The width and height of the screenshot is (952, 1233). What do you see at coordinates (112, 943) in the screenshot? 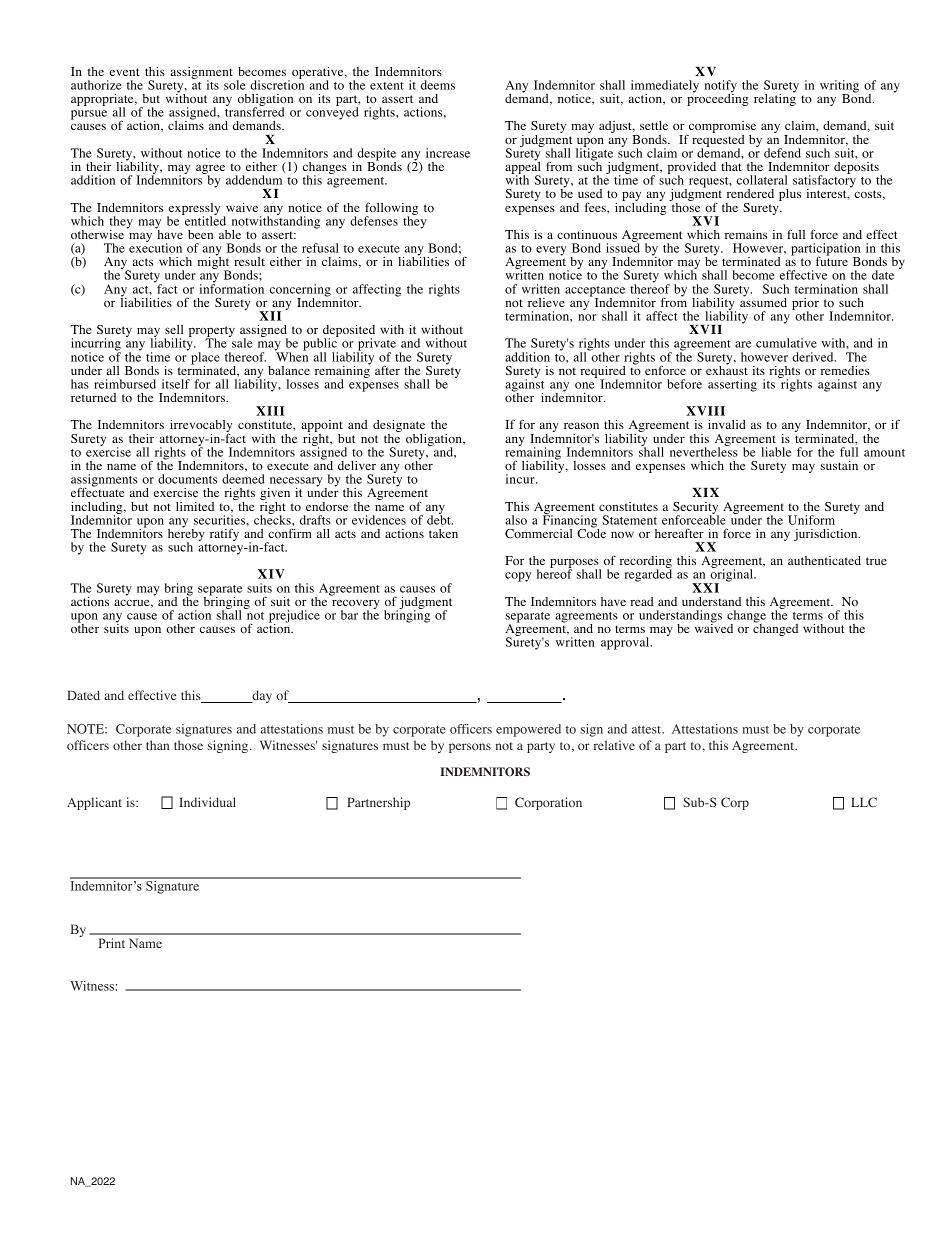
I see `Print` at bounding box center [112, 943].
